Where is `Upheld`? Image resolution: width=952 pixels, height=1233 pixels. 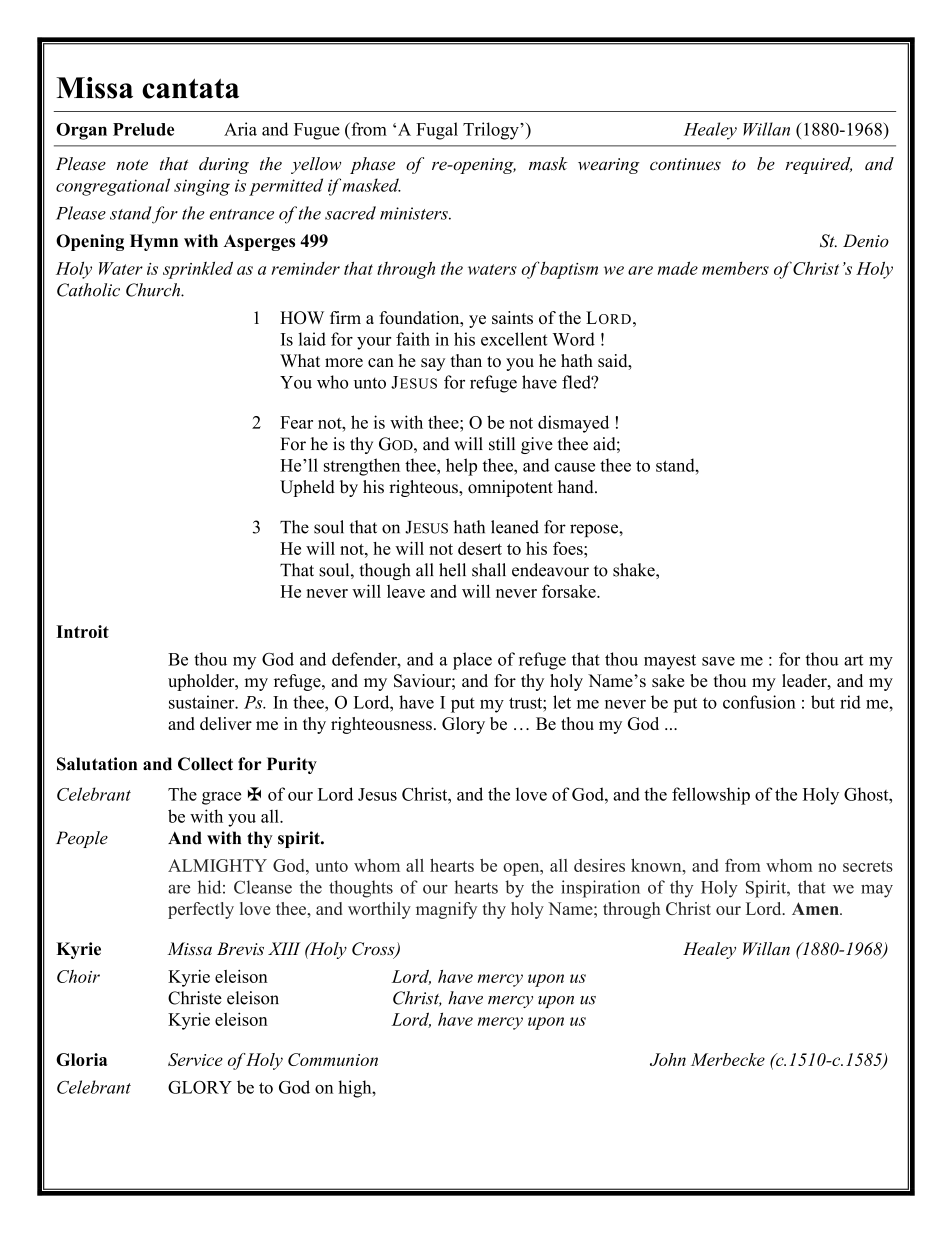 Upheld is located at coordinates (307, 488).
